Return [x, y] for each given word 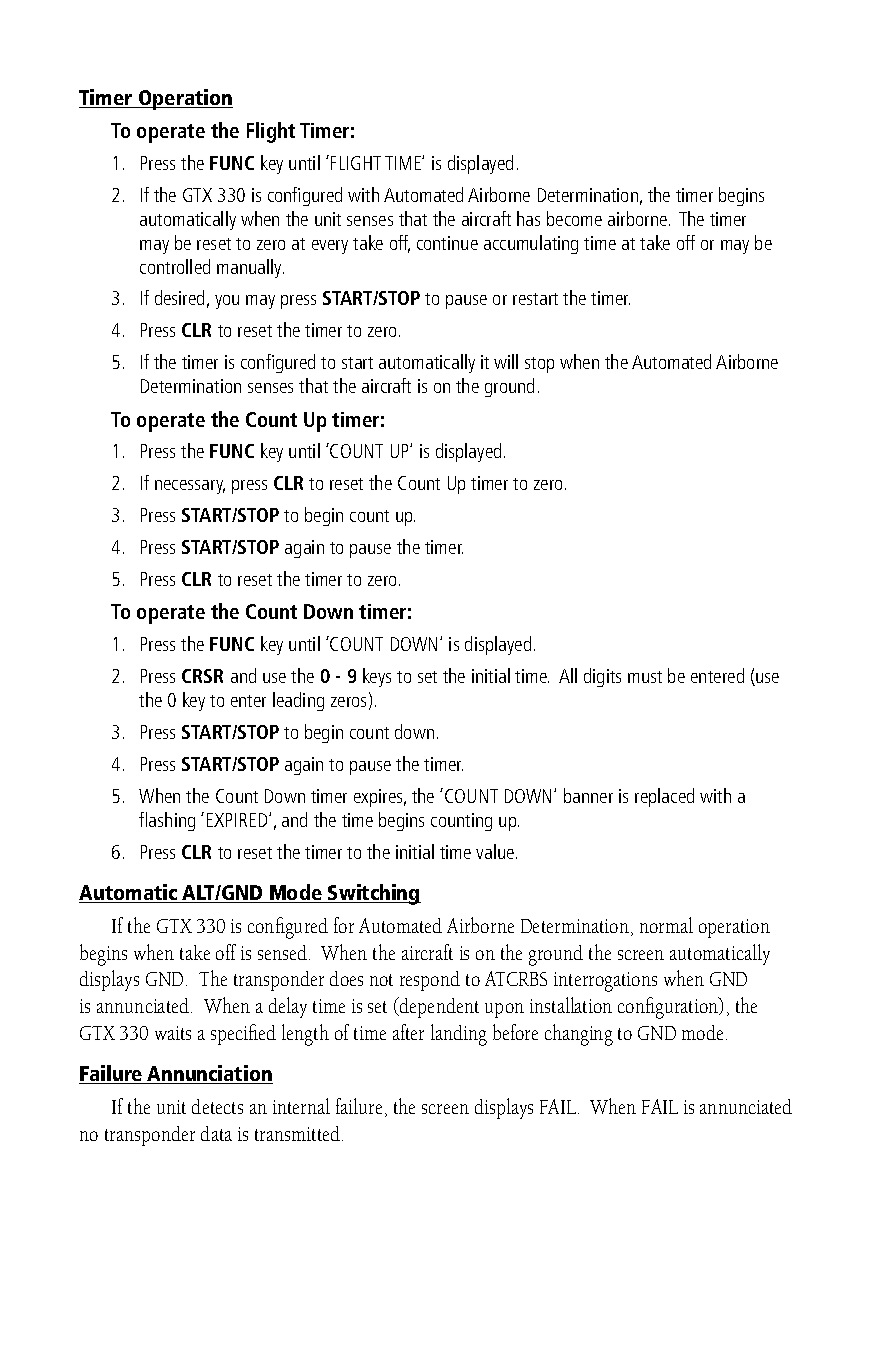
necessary [190, 487]
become [574, 218]
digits [602, 677]
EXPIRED [238, 820]
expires [380, 798]
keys [377, 677]
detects [217, 1106]
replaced [664, 797]
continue [447, 243]
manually [250, 268]
